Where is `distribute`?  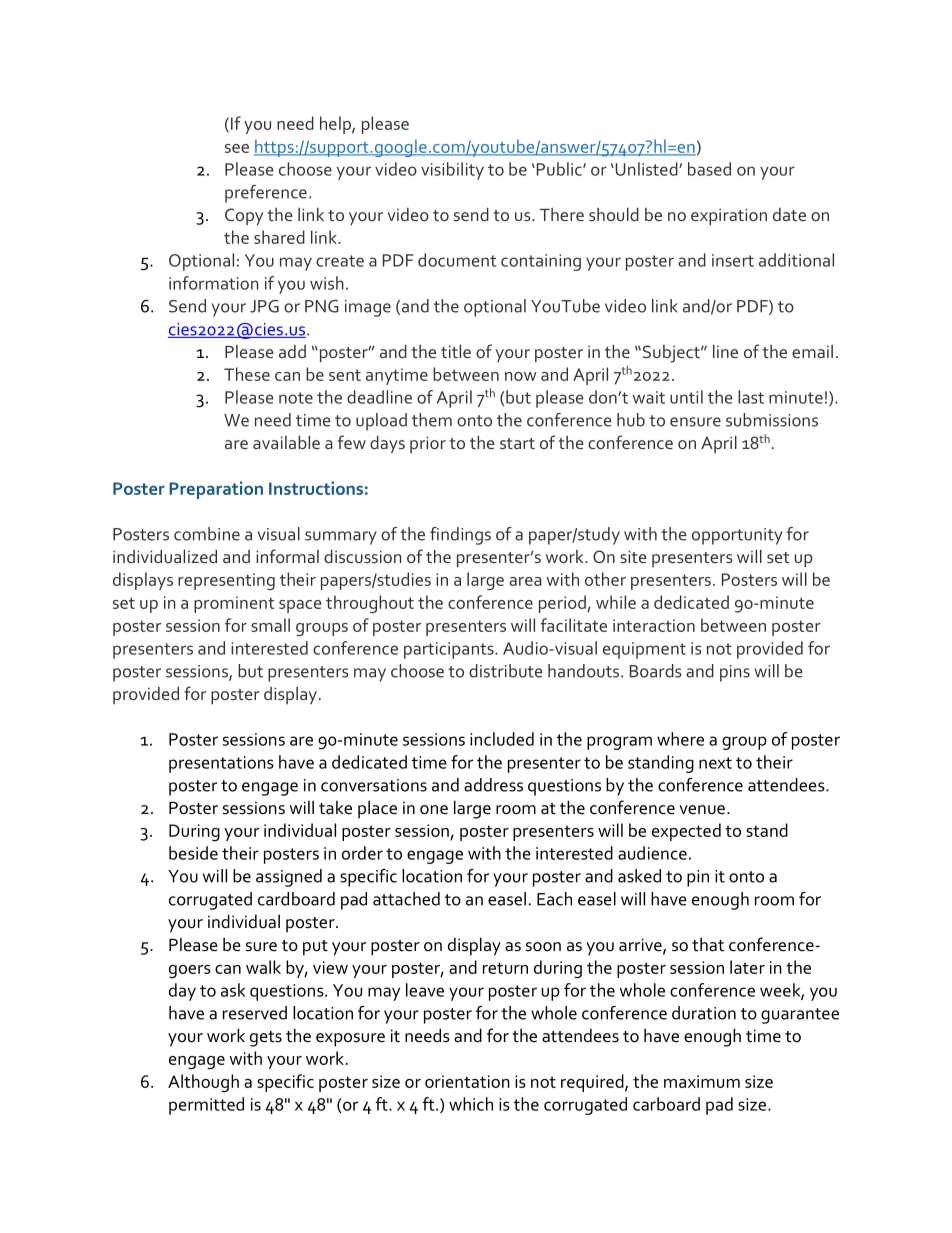
distribute is located at coordinates (506, 671).
